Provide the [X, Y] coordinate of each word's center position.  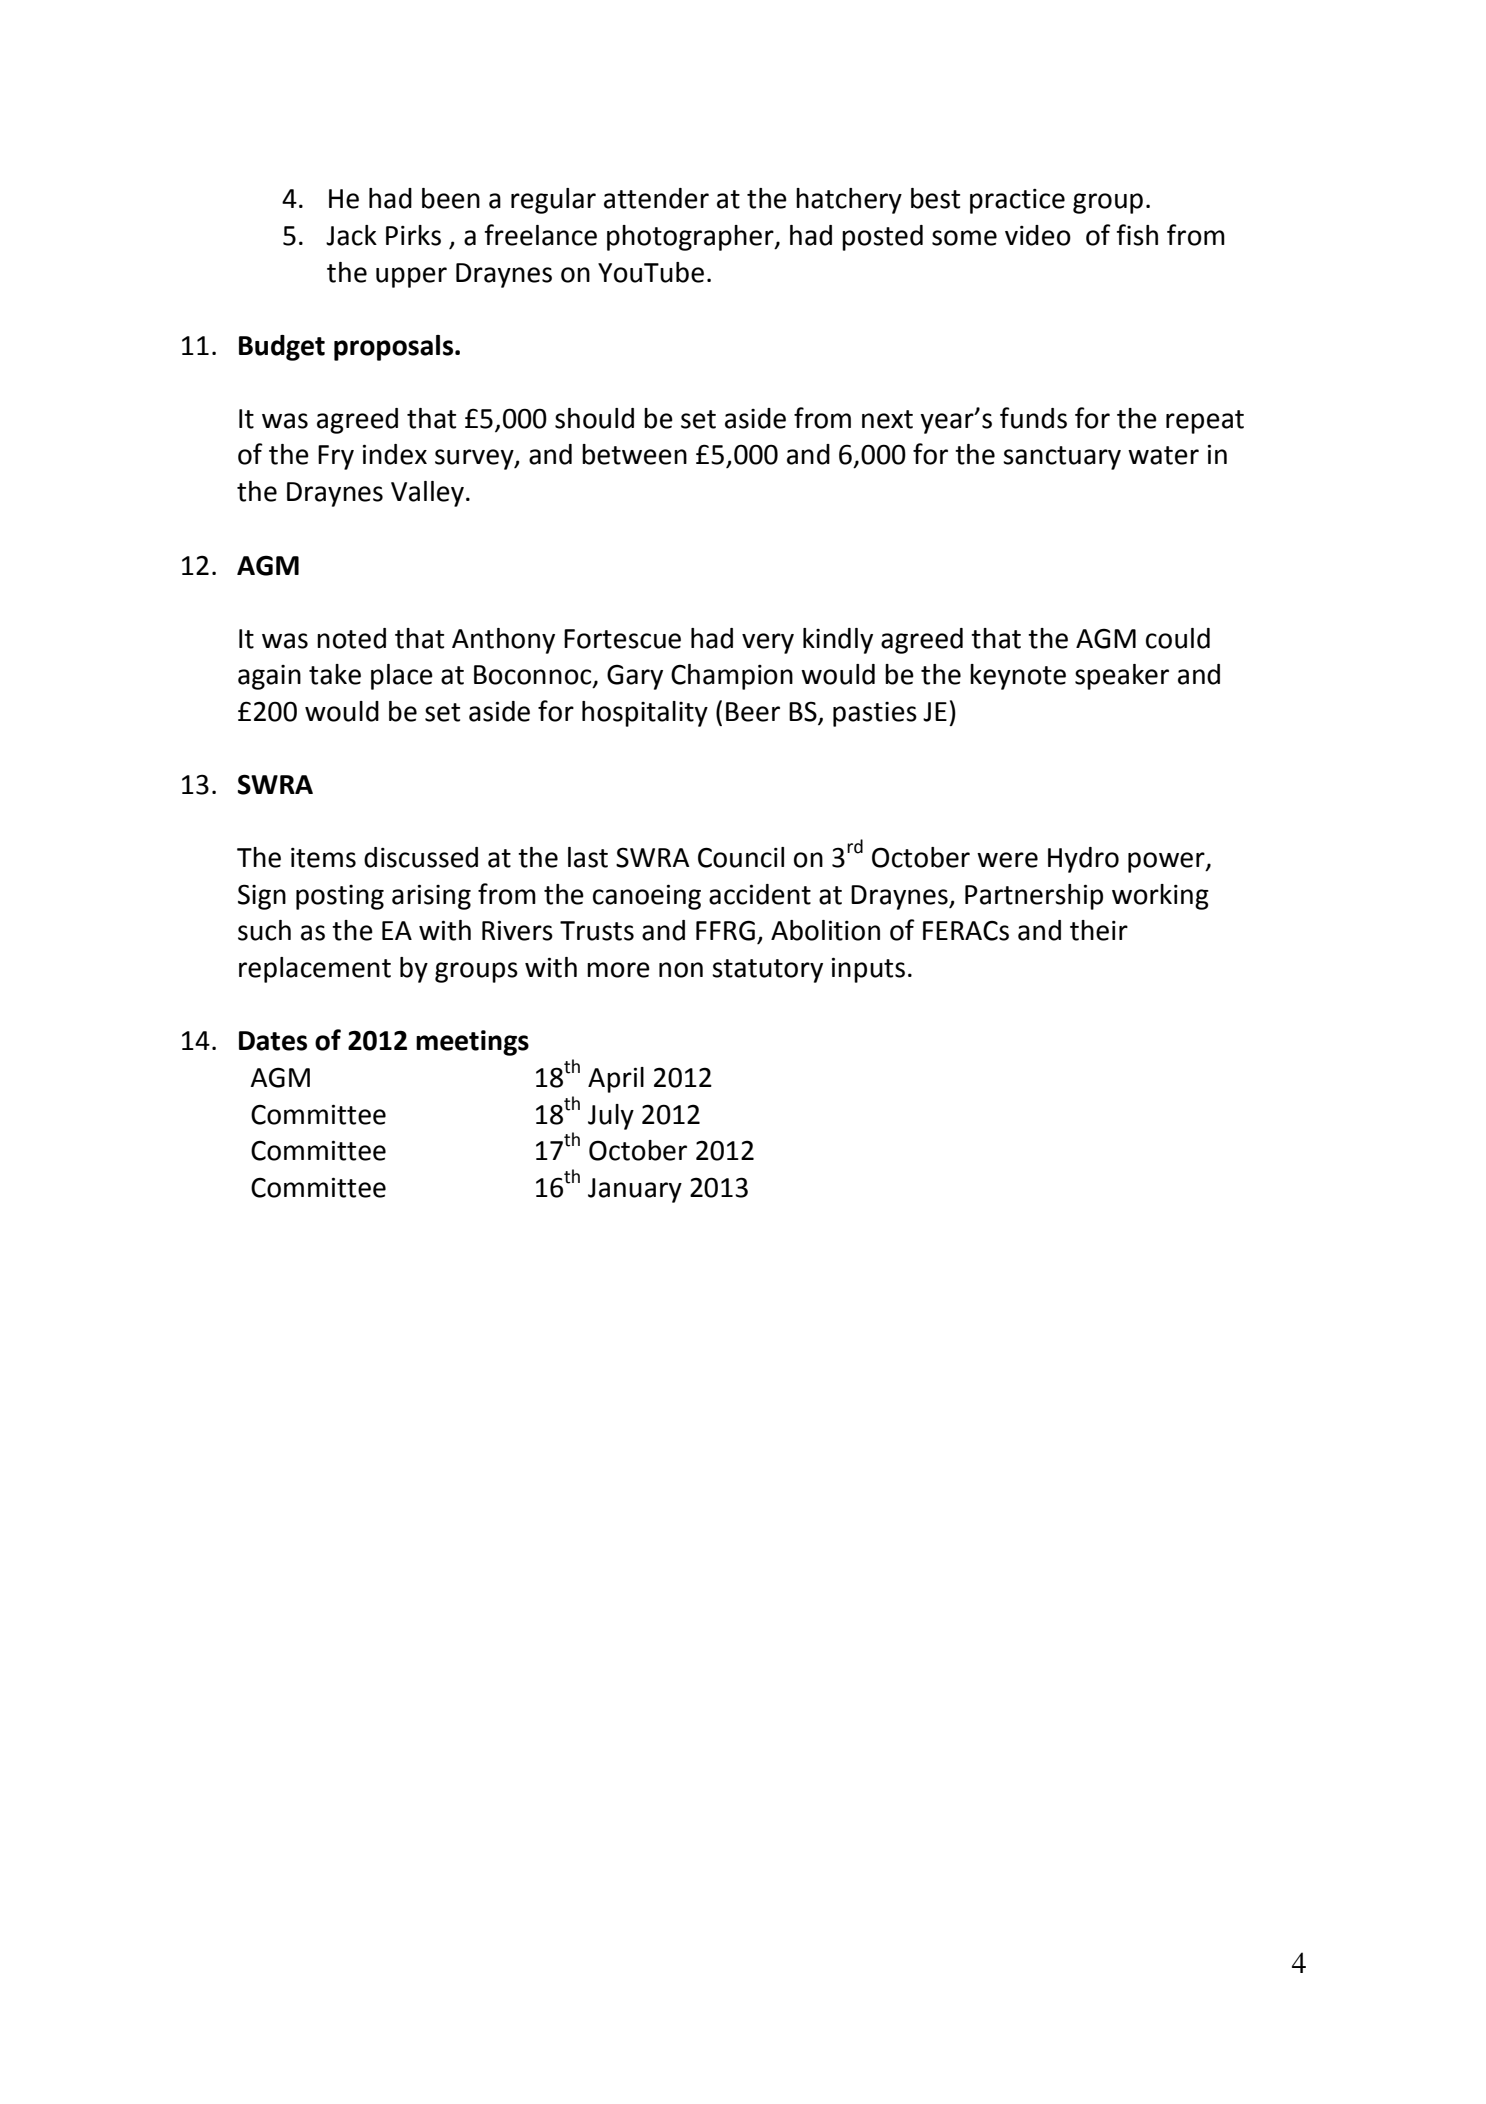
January [635, 1190]
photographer [691, 238]
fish [1137, 235]
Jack [351, 235]
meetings [472, 1043]
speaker [1122, 677]
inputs [868, 970]
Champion [732, 677]
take [335, 674]
